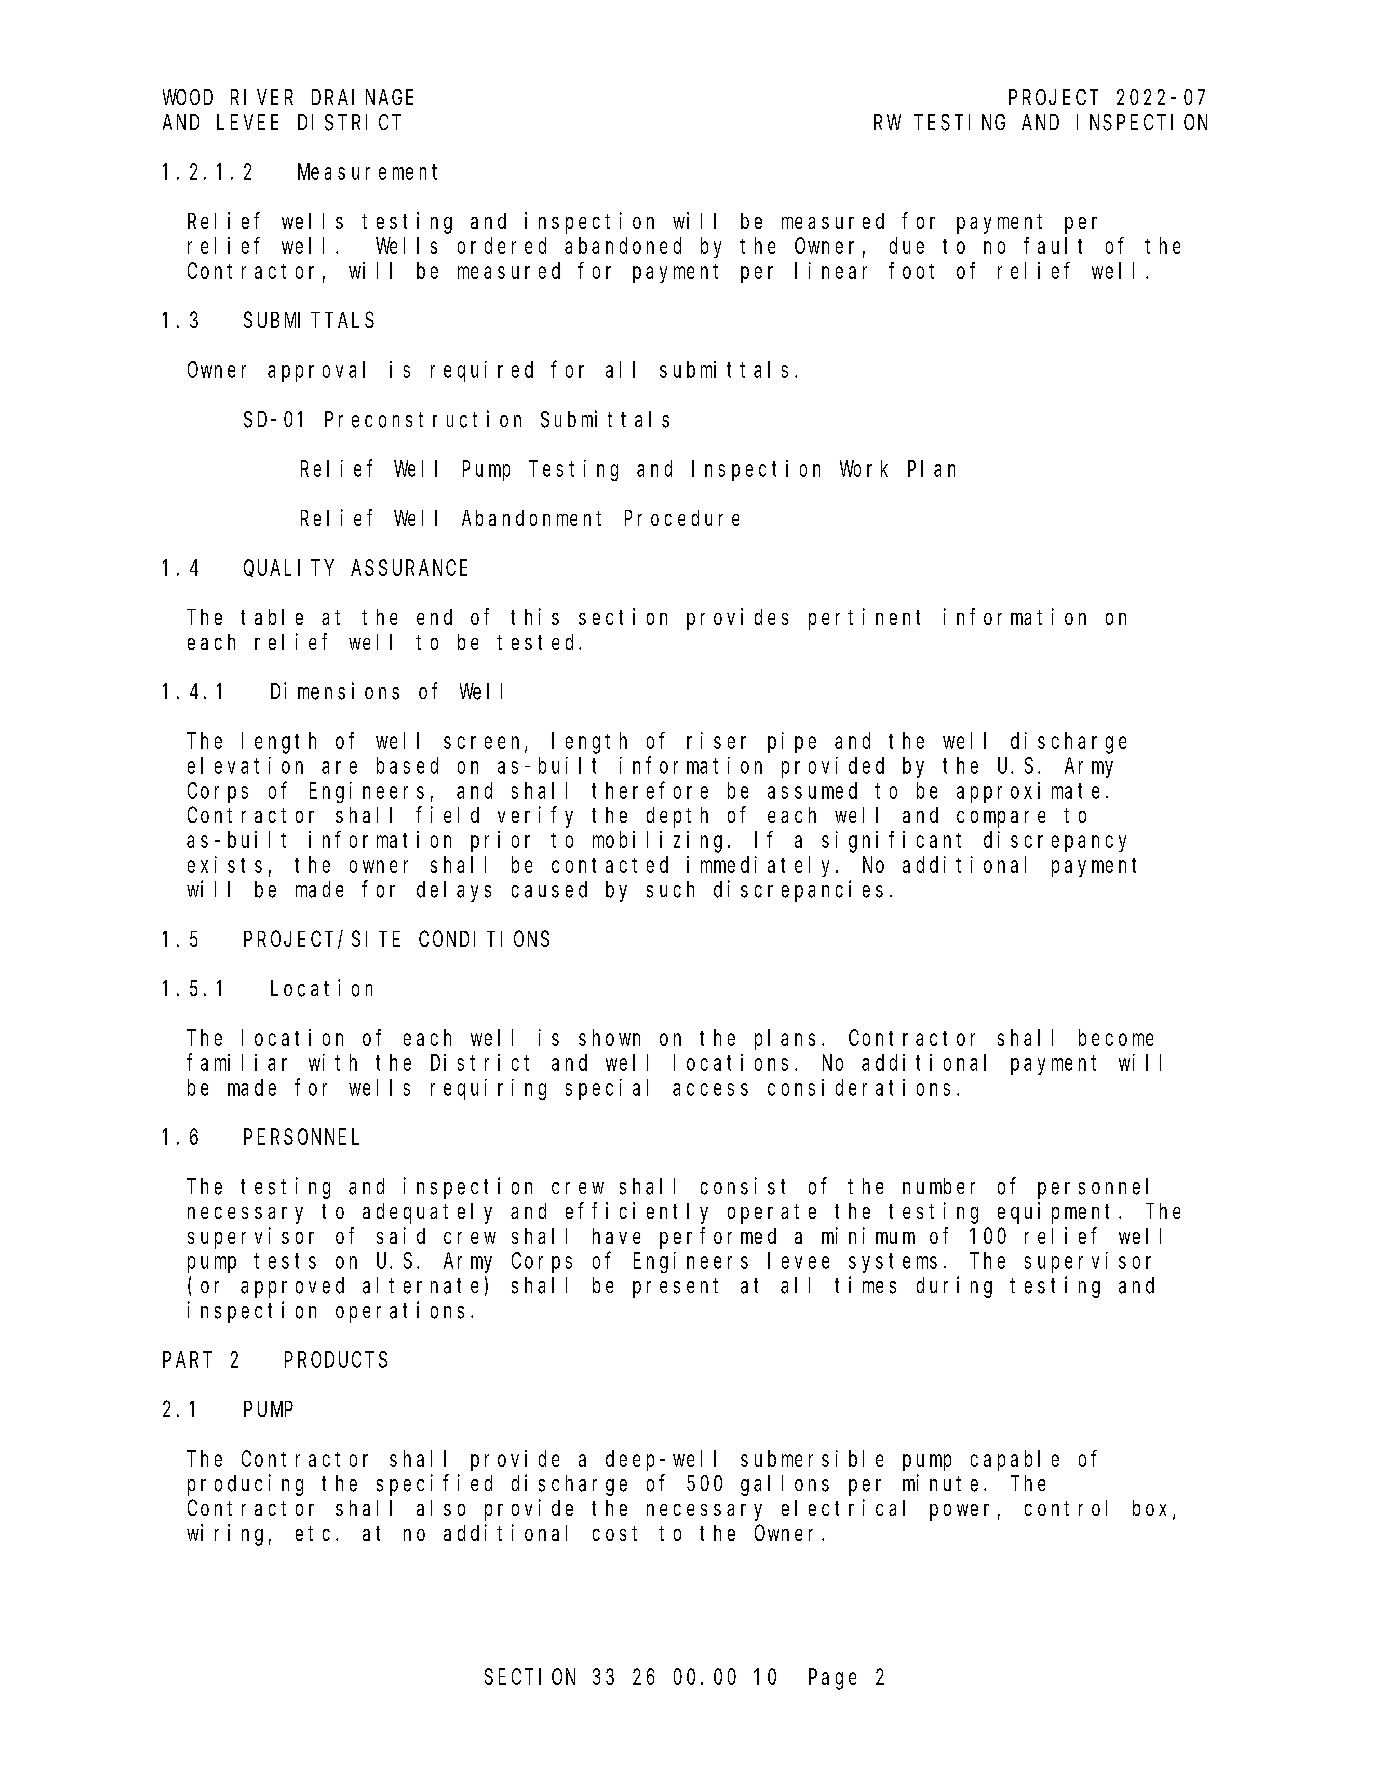 This screenshot has width=1377, height=1782. Describe the element at coordinates (762, 866) in the screenshot. I see `immediately` at that location.
